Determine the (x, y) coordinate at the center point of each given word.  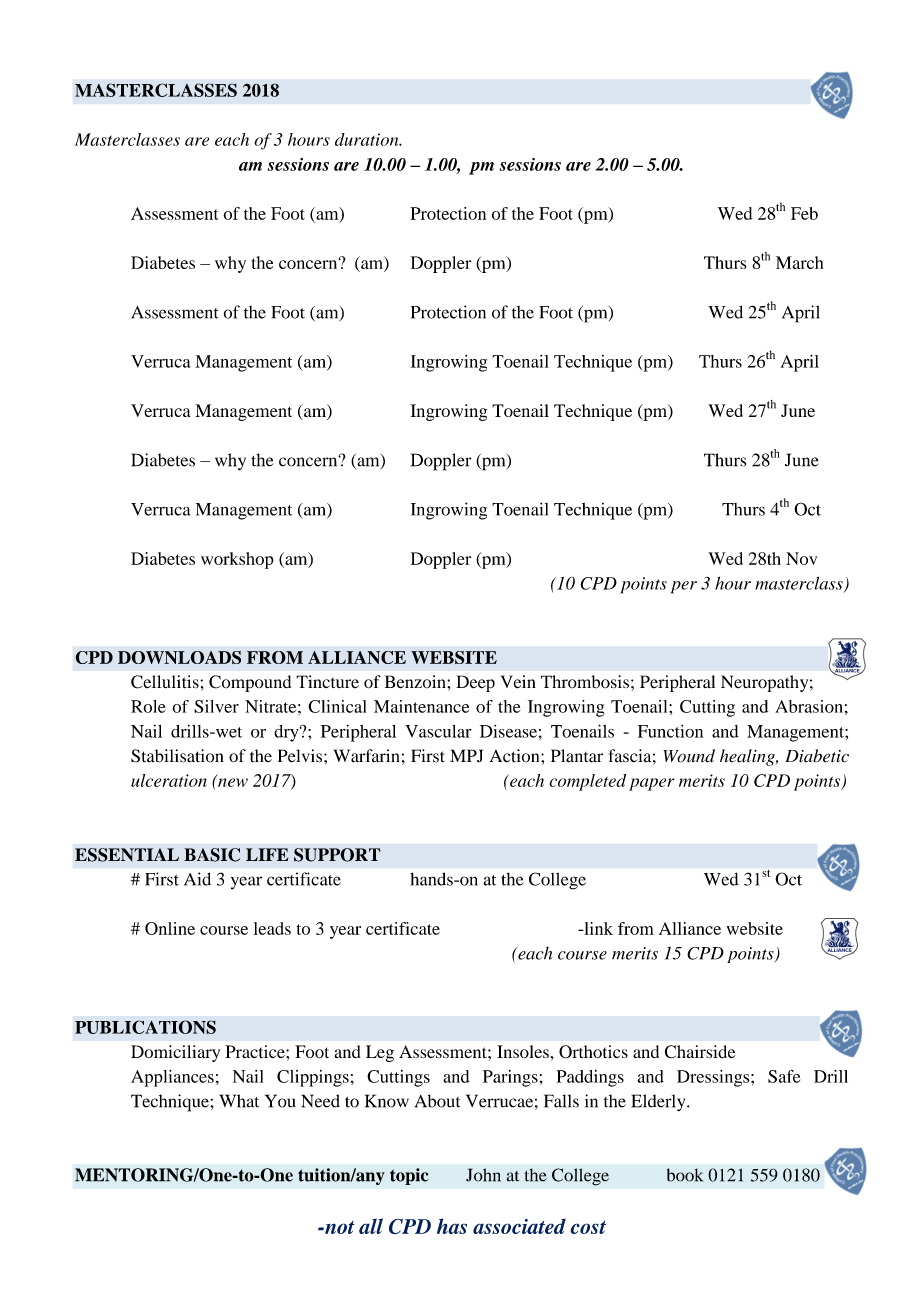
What (239, 1101)
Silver (216, 706)
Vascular (438, 731)
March (799, 262)
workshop (237, 560)
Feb (804, 213)
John (483, 1175)
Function (670, 731)
